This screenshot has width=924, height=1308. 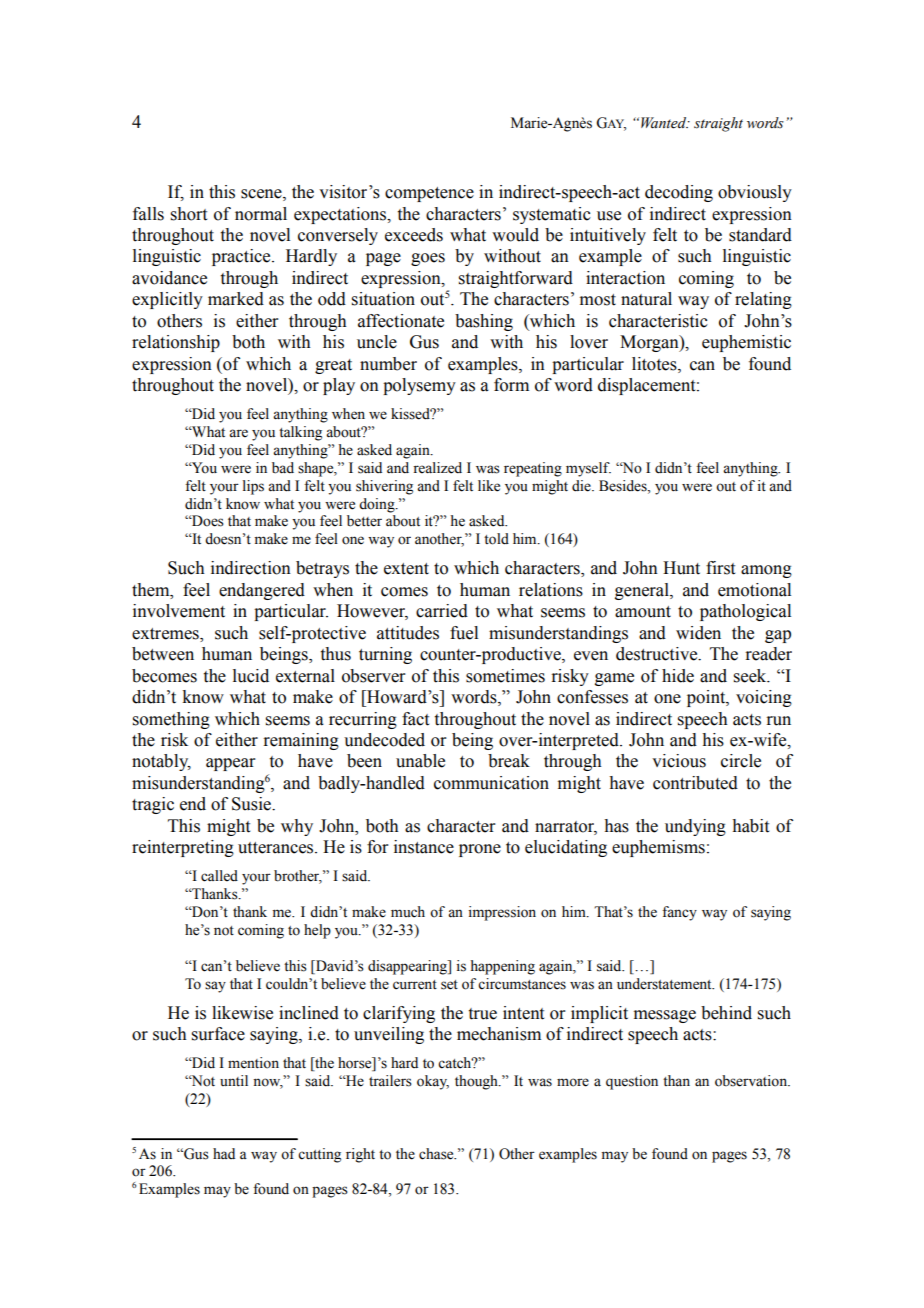 I want to click on form, so click(x=511, y=385).
